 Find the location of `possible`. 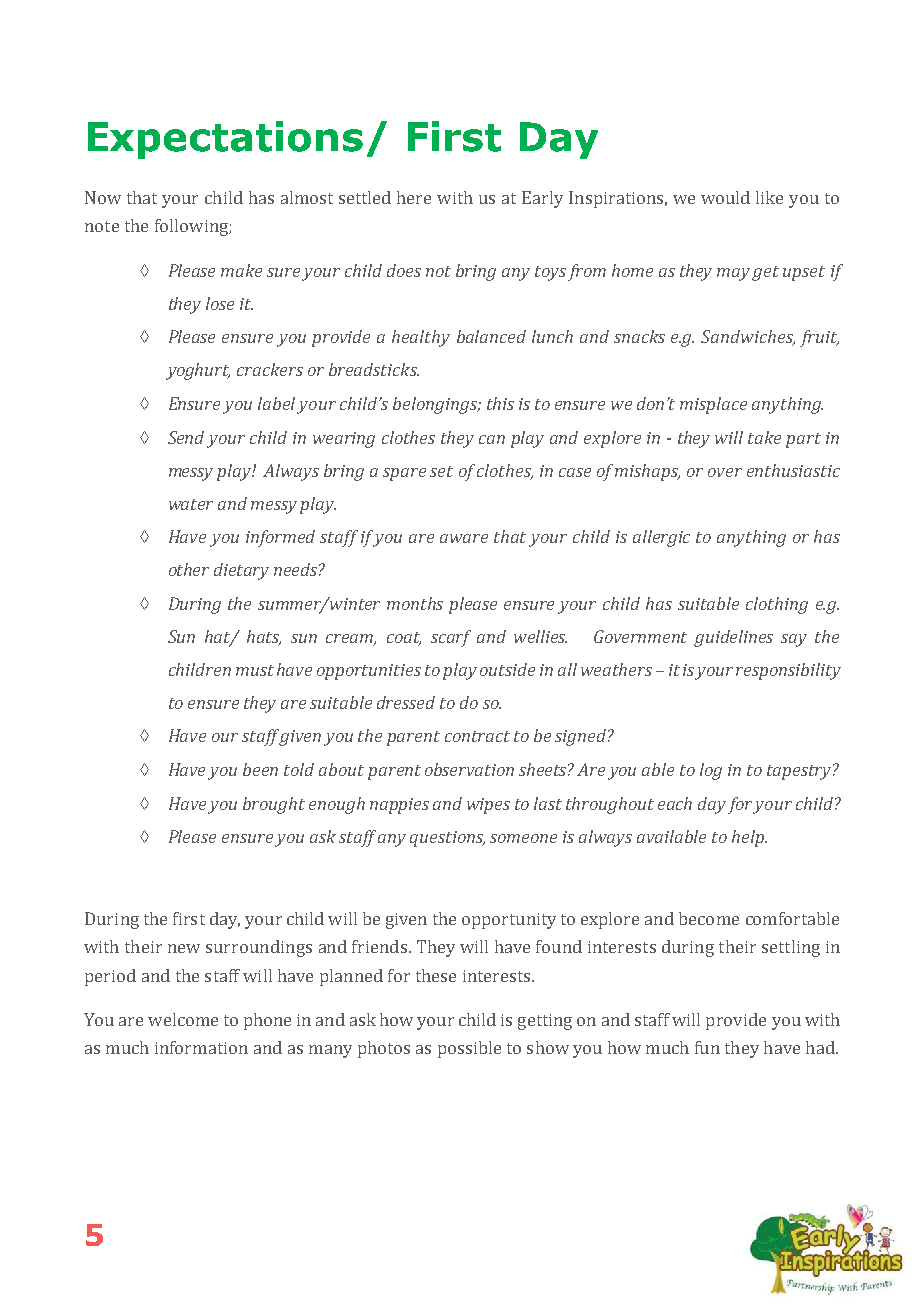

possible is located at coordinates (469, 1049).
